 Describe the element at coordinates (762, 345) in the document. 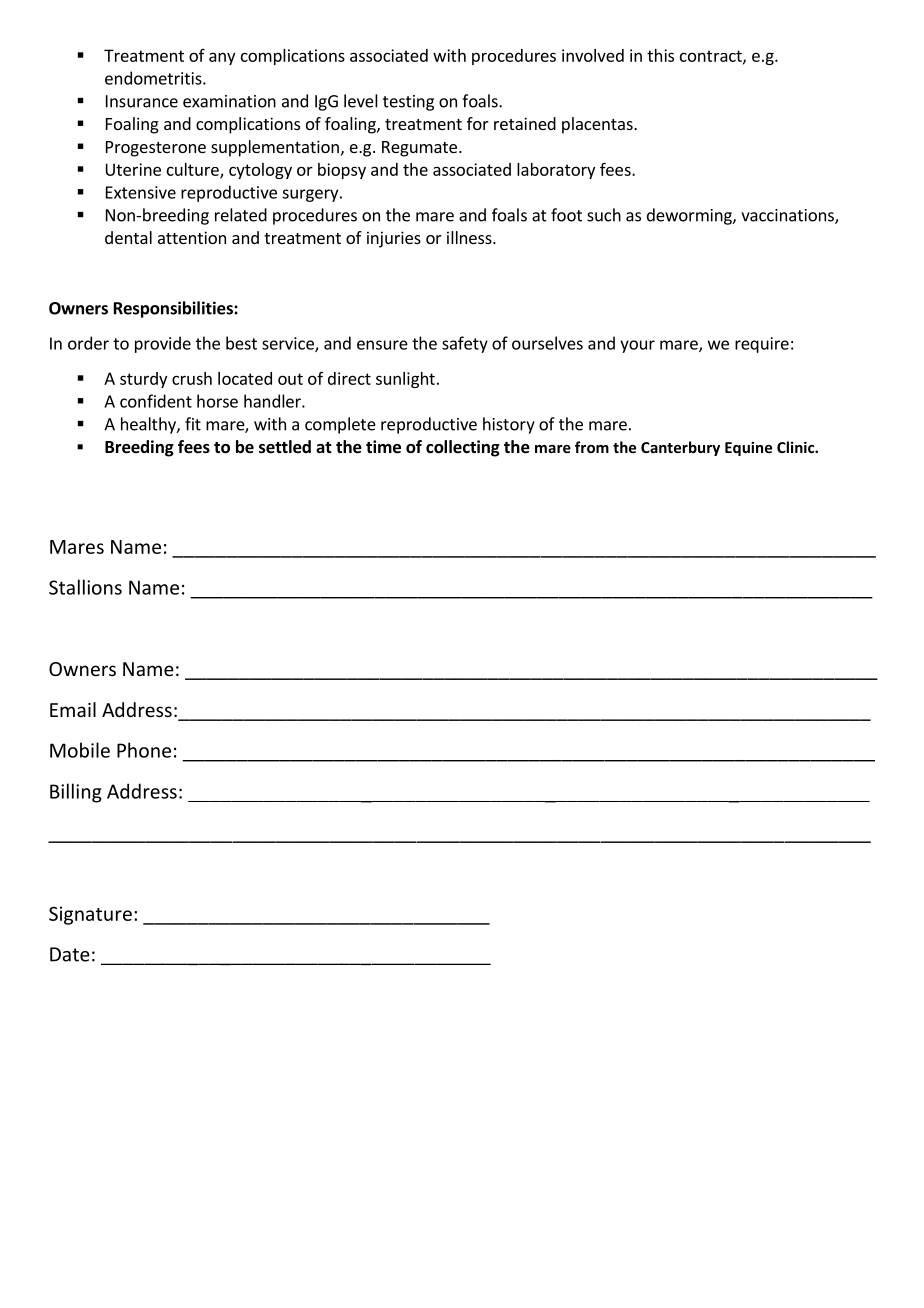

I see `require` at that location.
